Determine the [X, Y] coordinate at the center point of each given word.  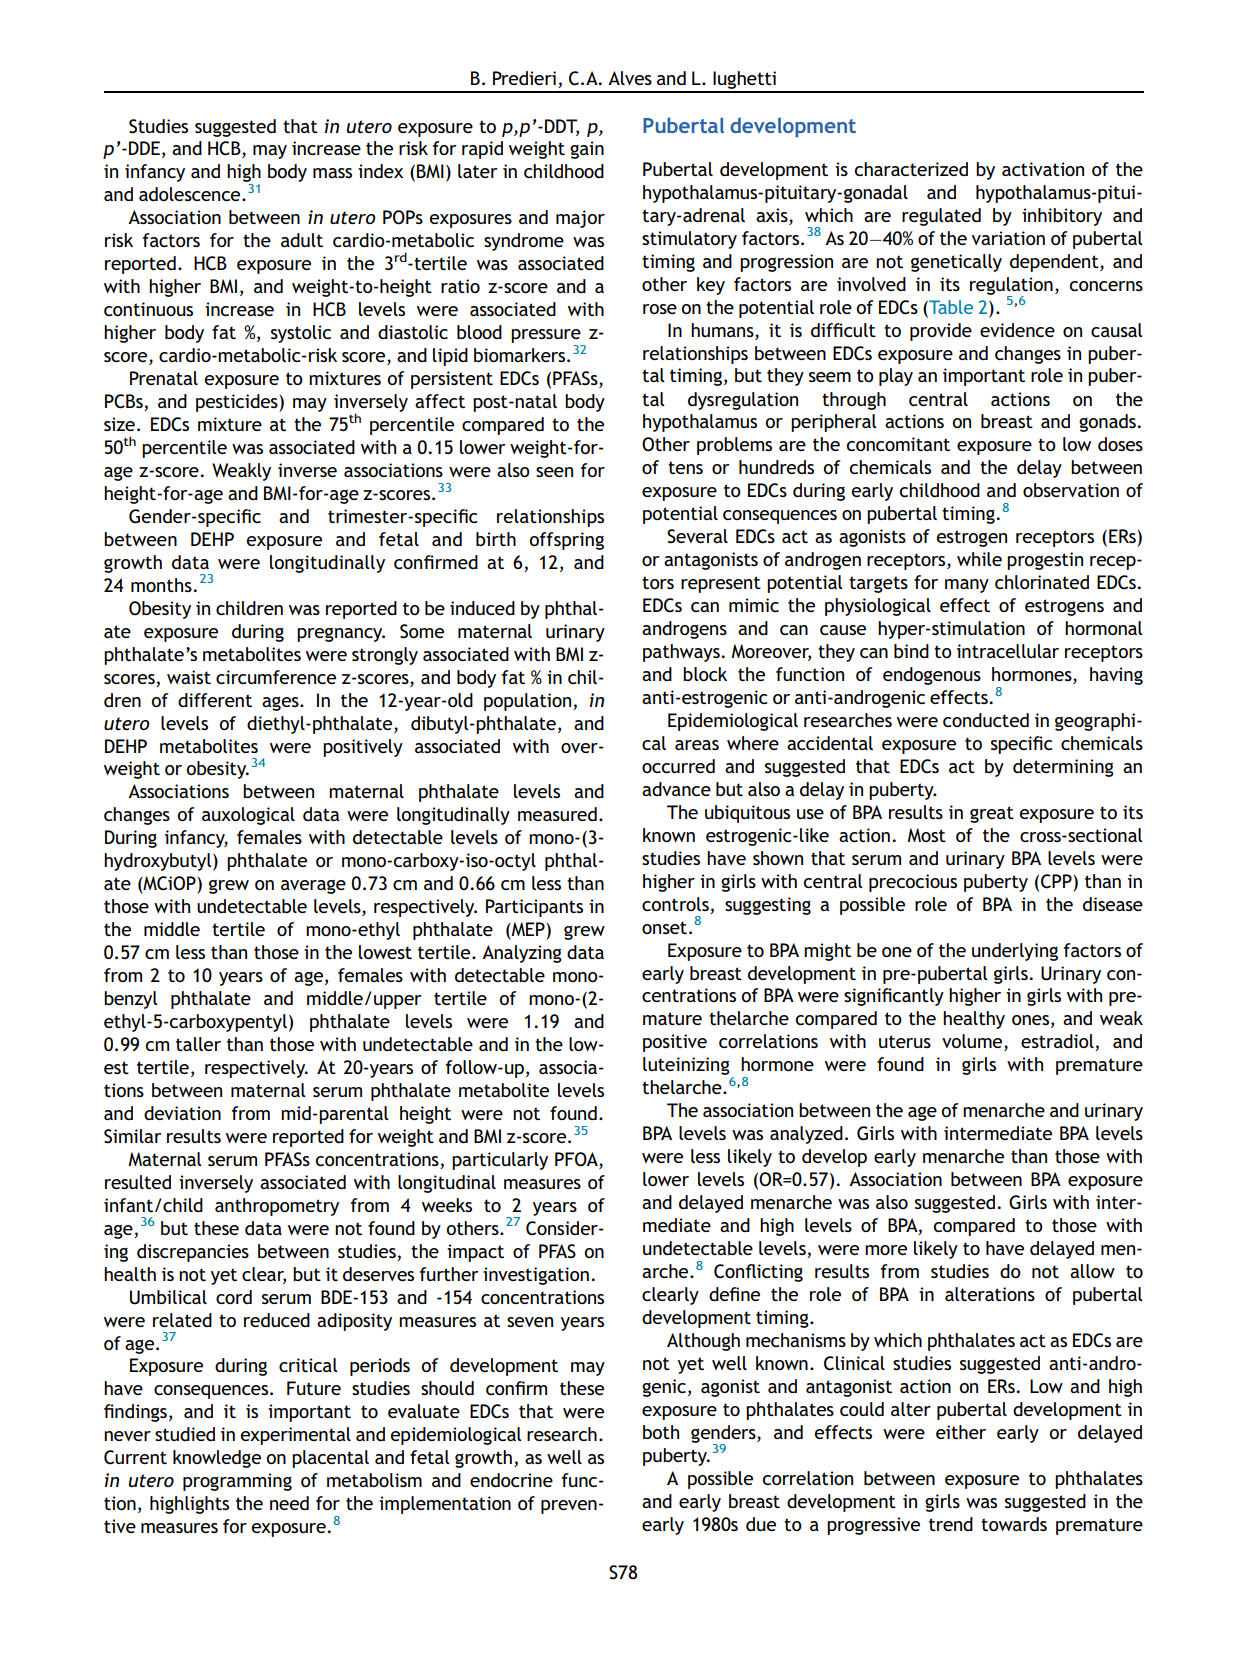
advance [676, 789]
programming [237, 1482]
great [992, 814]
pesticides [238, 403]
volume [973, 1042]
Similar [133, 1136]
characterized [911, 169]
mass [332, 173]
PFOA [577, 1160]
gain [587, 150]
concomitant [898, 444]
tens [685, 467]
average [313, 887]
